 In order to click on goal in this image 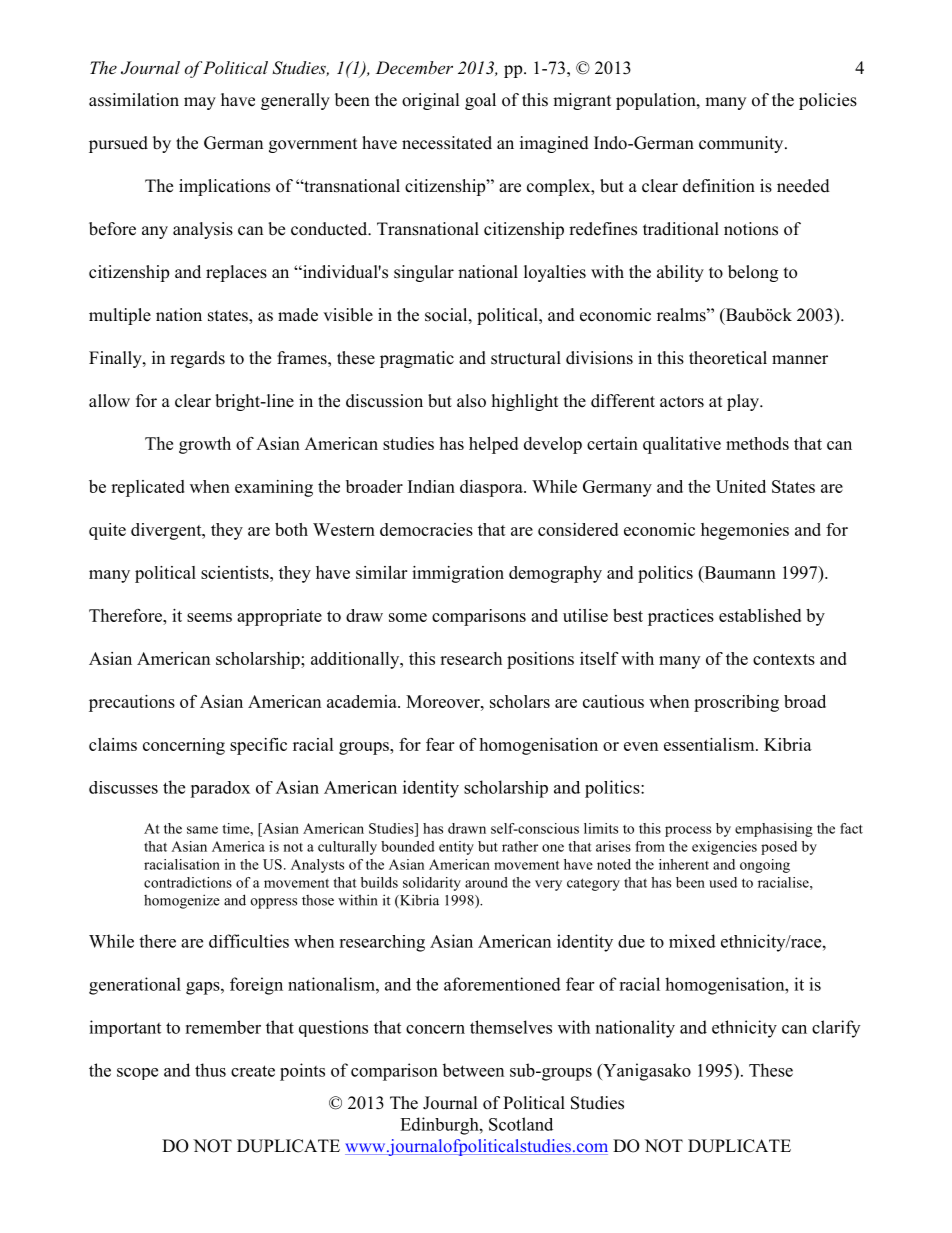, I will do `click(480, 101)`.
